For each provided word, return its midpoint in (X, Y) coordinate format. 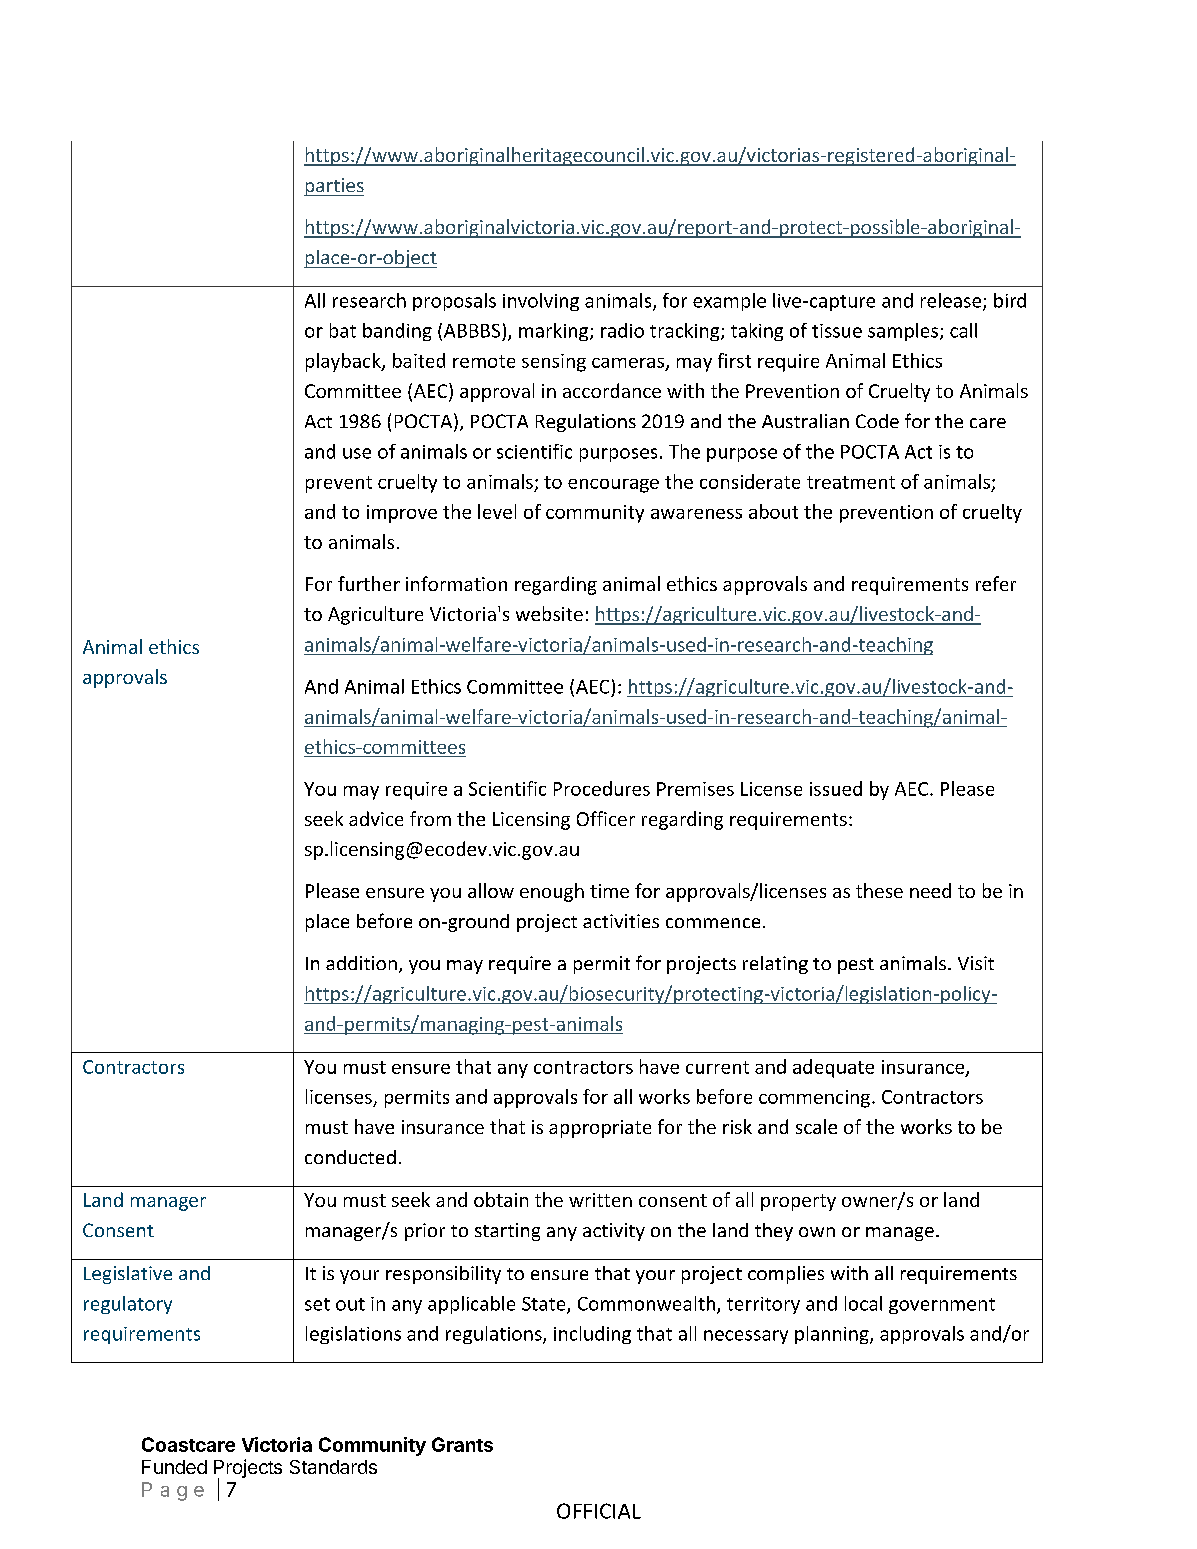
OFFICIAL (599, 1511)
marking (555, 332)
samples (904, 332)
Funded (174, 1467)
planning (833, 1335)
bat (343, 330)
